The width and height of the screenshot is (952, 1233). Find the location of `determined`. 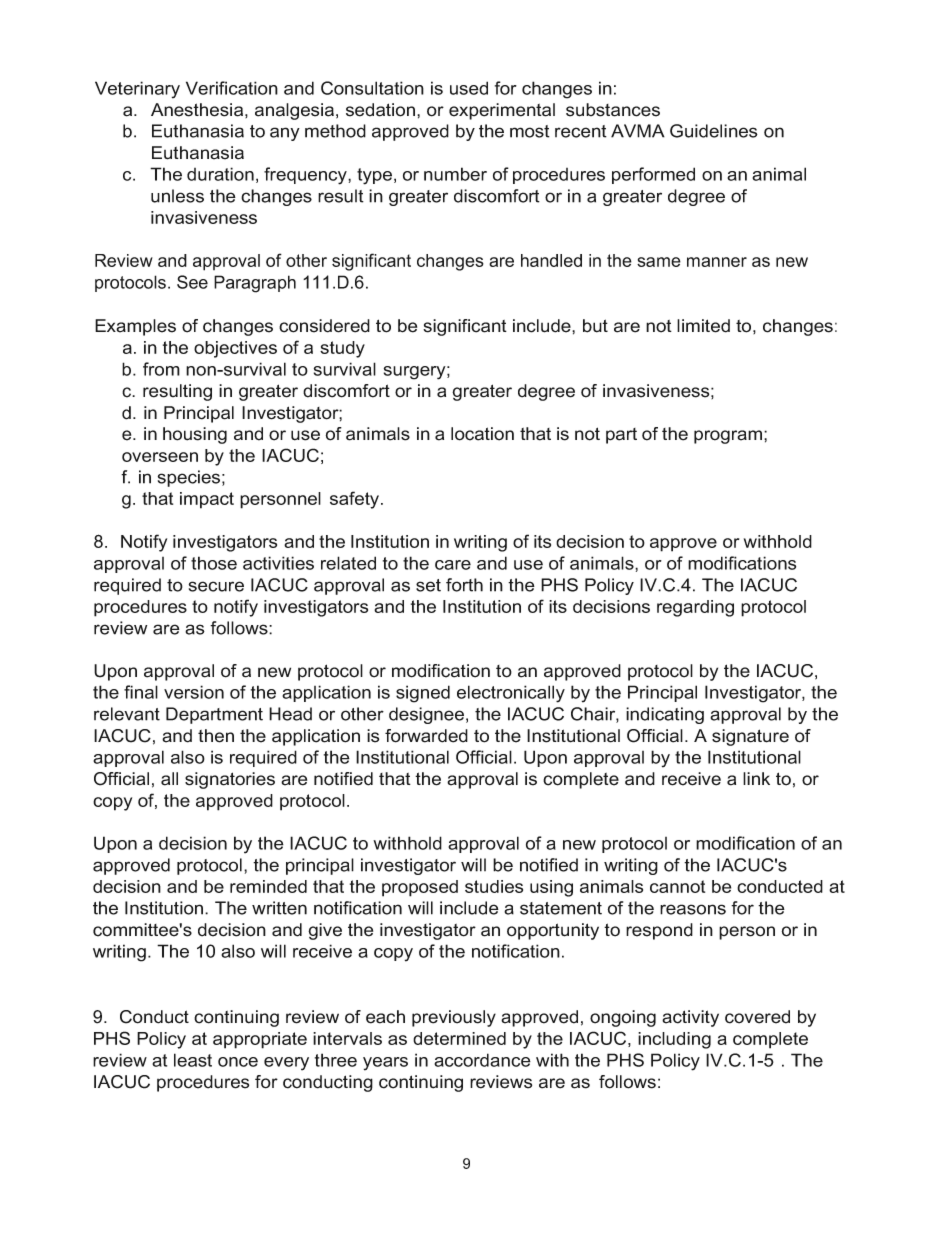

determined is located at coordinates (459, 1038).
